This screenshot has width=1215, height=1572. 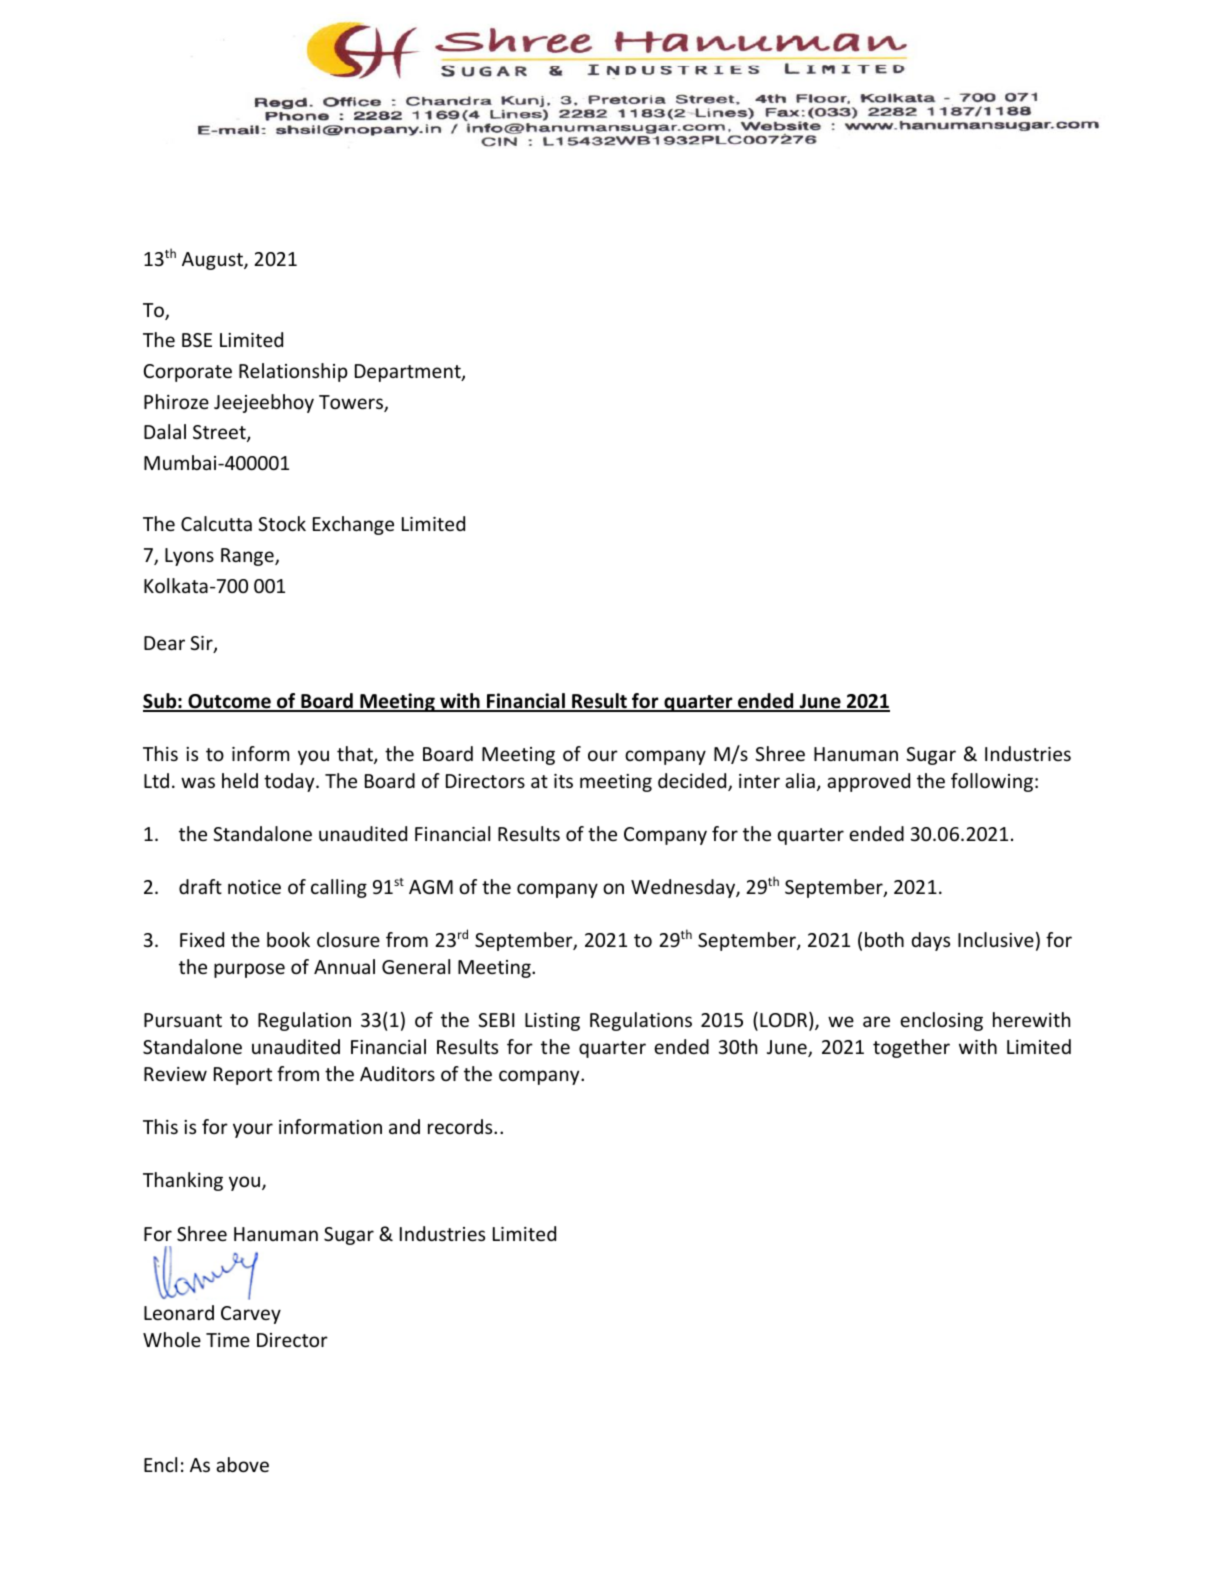 What do you see at coordinates (293, 372) in the screenshot?
I see `Relationship` at bounding box center [293, 372].
